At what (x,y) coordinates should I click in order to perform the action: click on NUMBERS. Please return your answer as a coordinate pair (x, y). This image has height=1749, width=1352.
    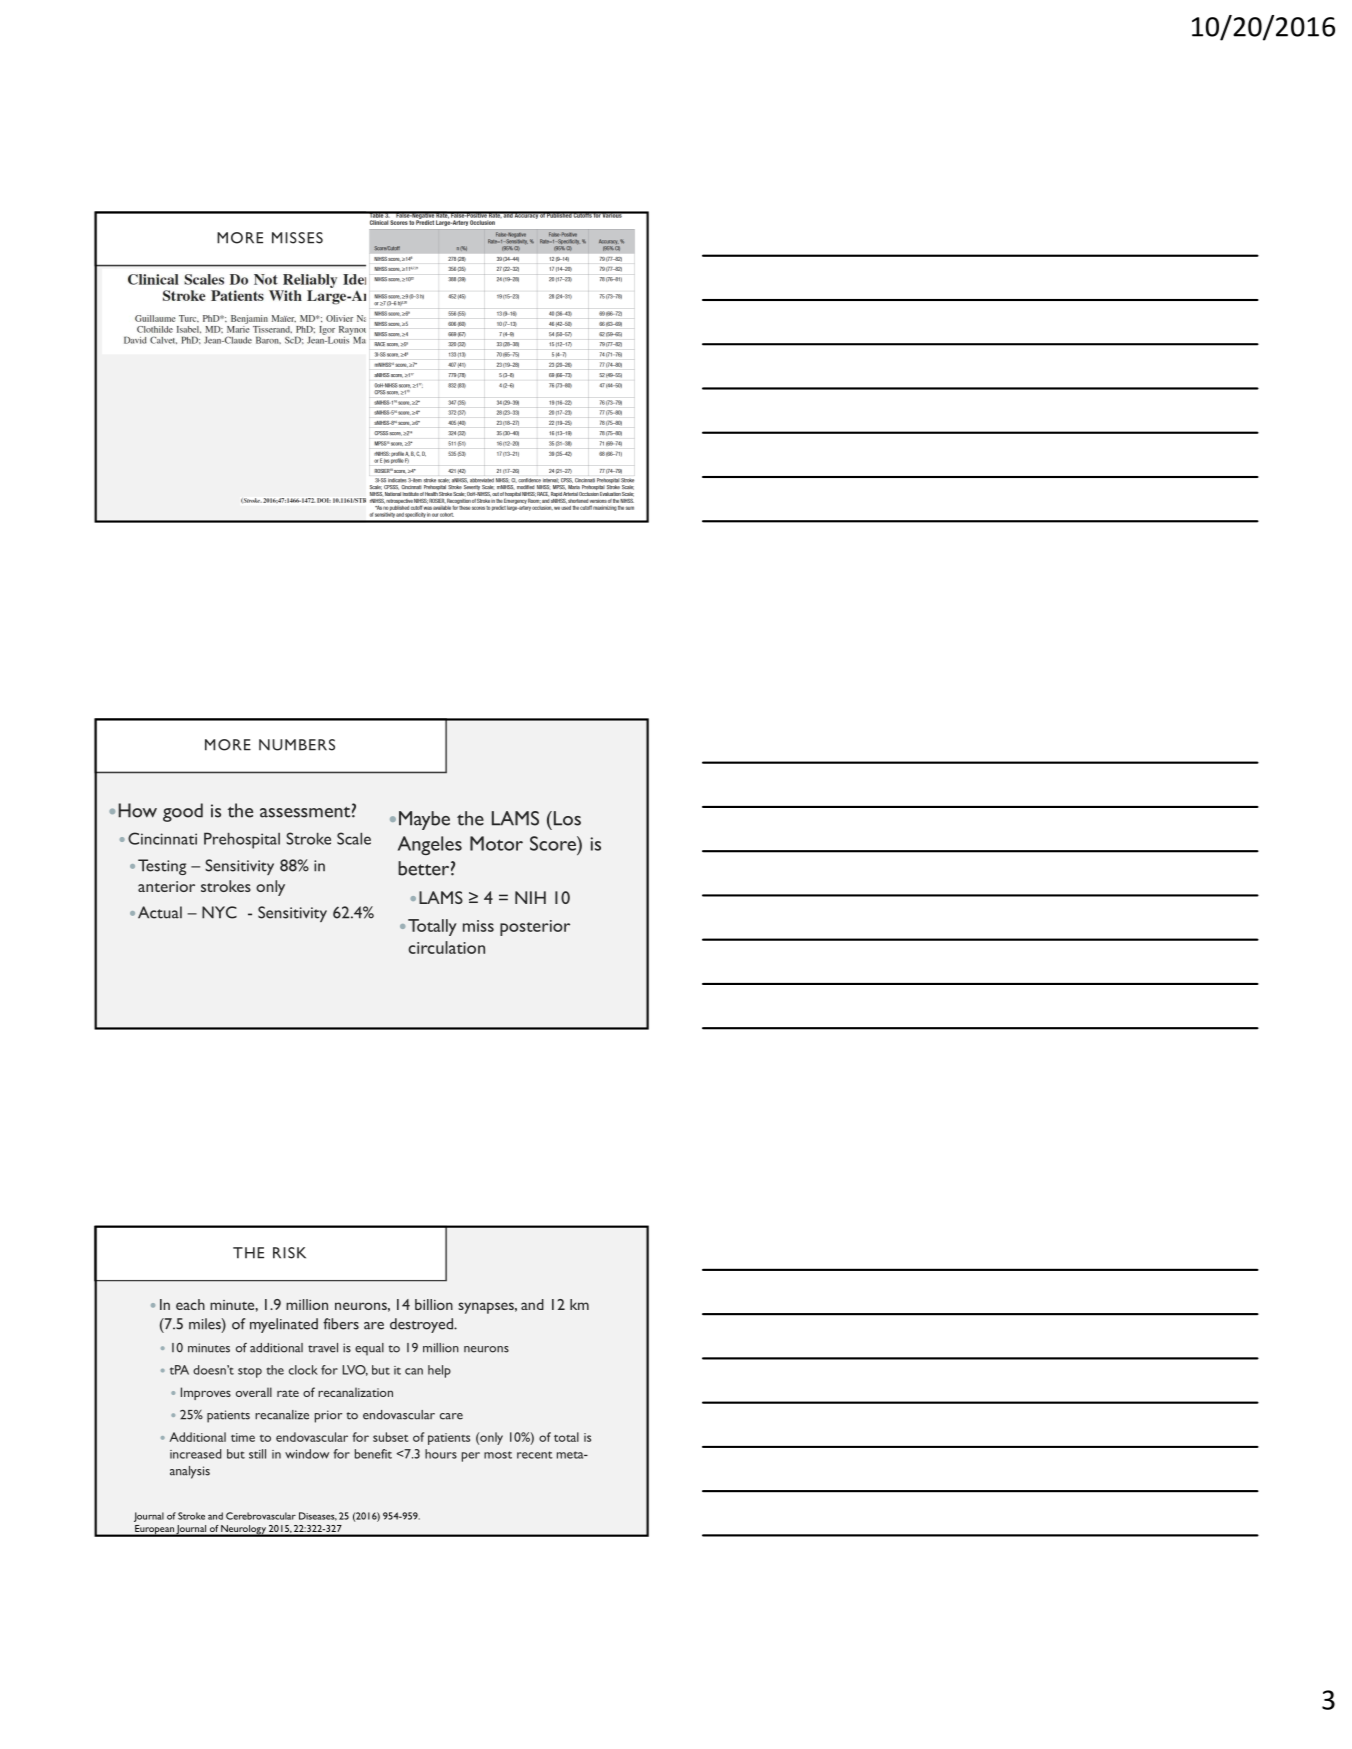
    Looking at the image, I should click on (297, 745).
